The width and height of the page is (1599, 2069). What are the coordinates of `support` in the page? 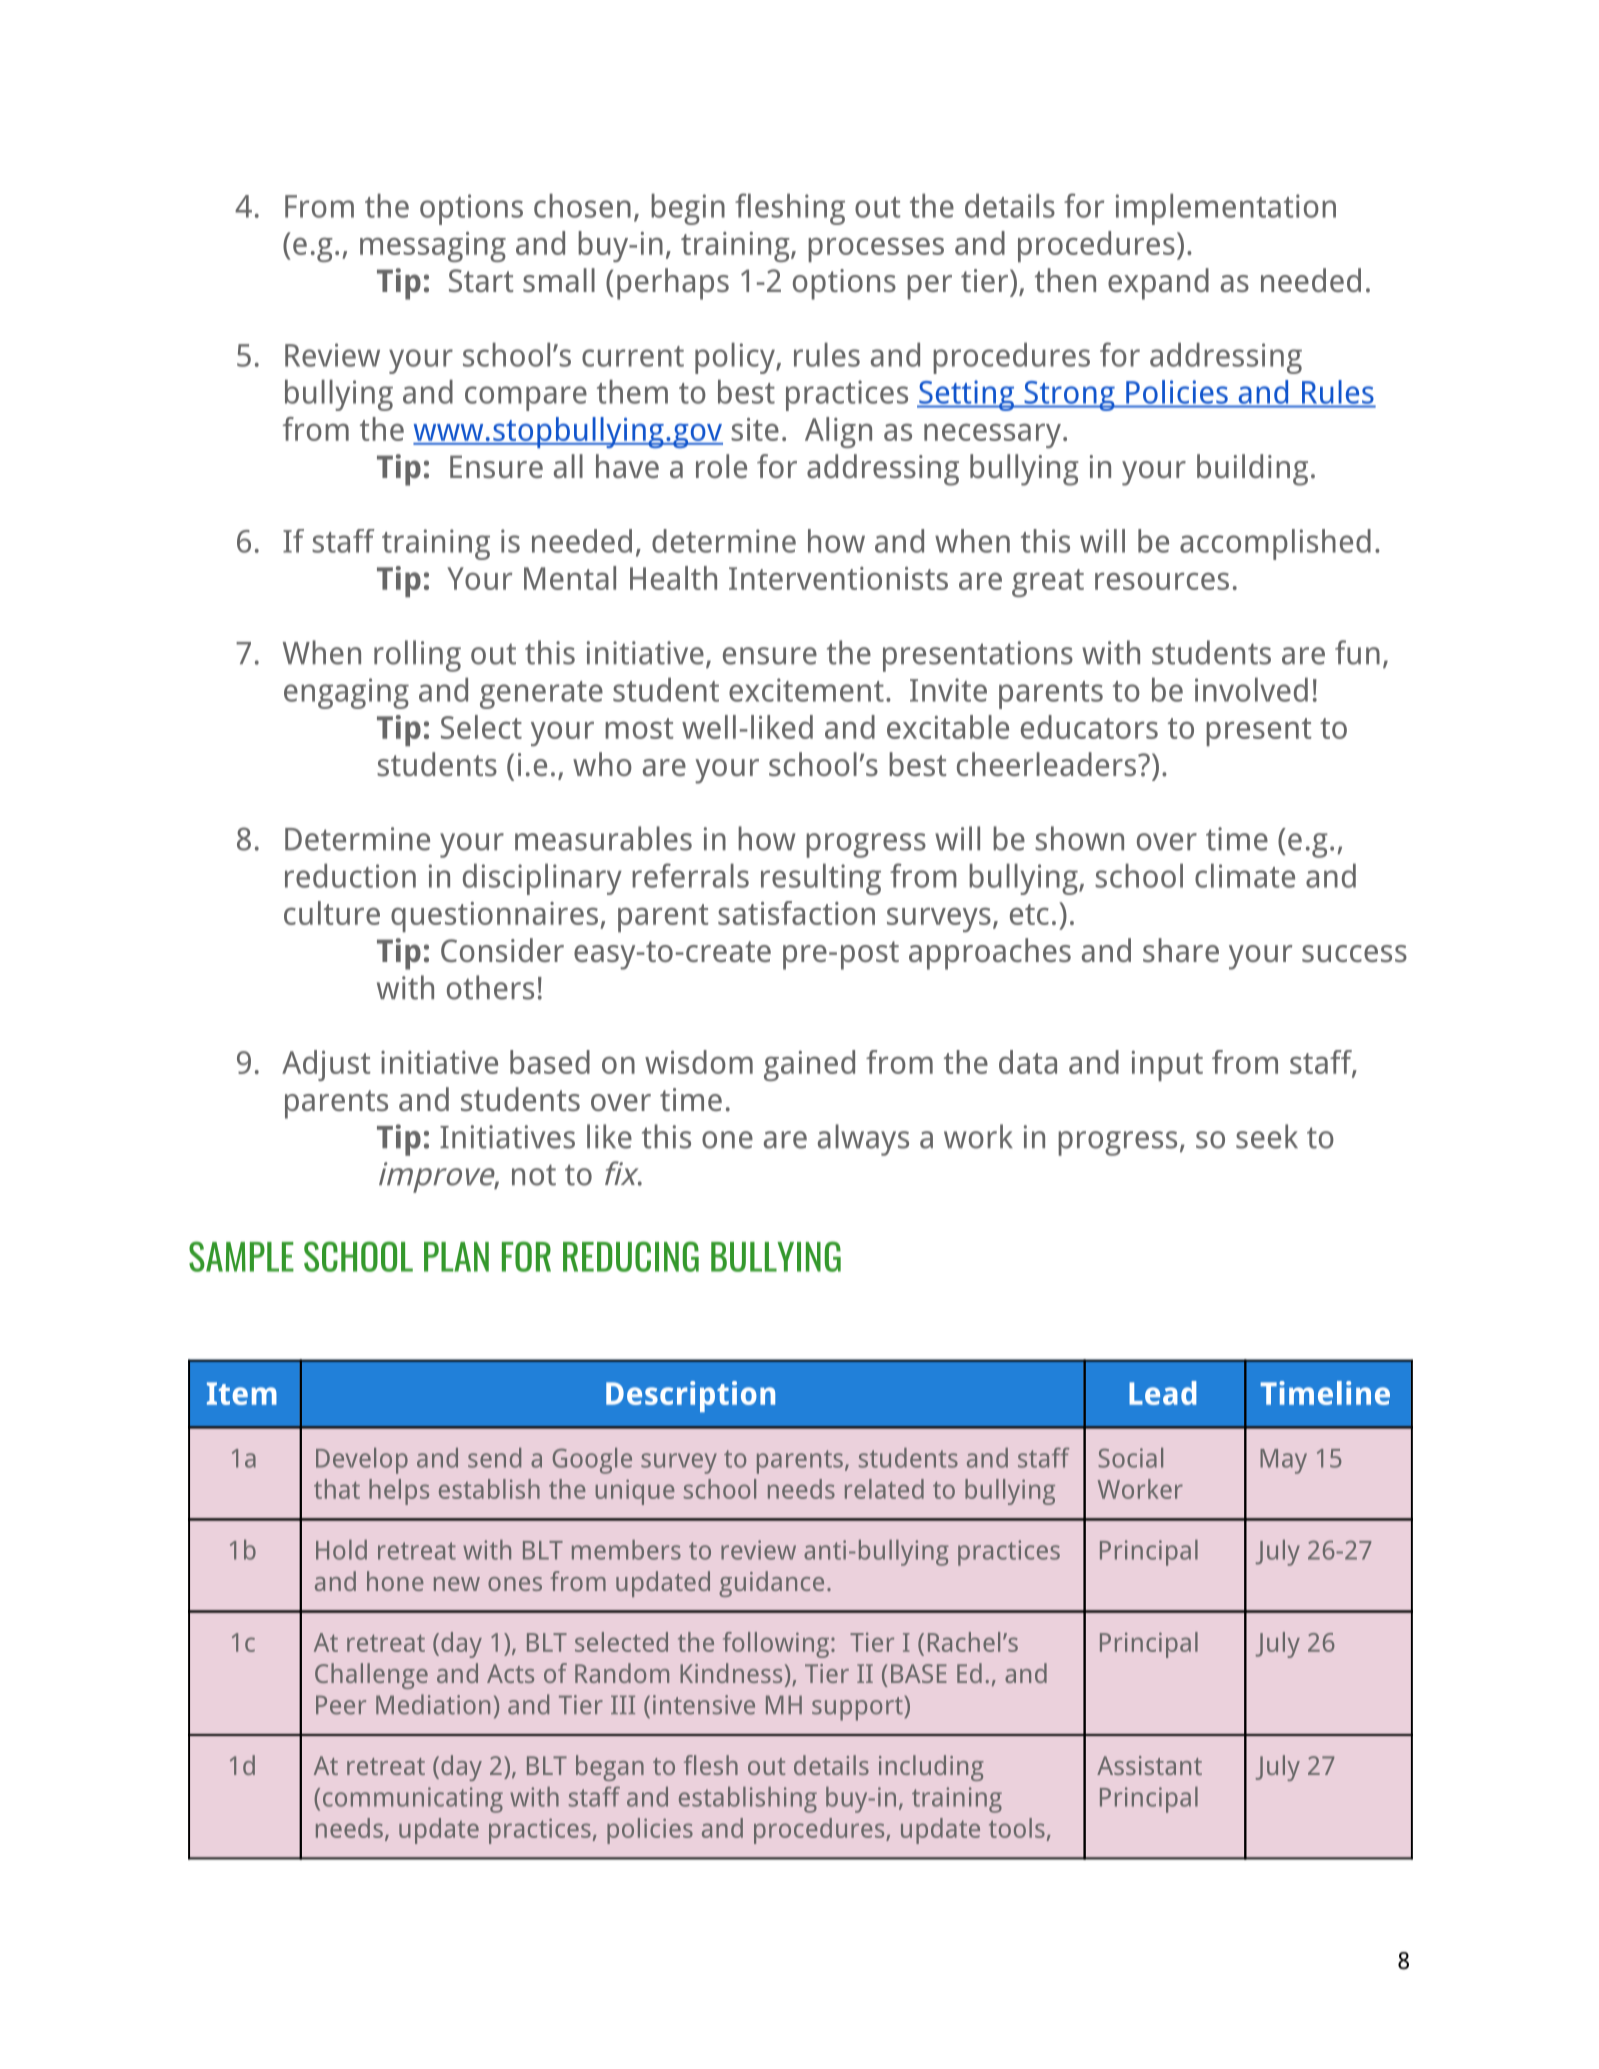 It's located at (858, 1708).
